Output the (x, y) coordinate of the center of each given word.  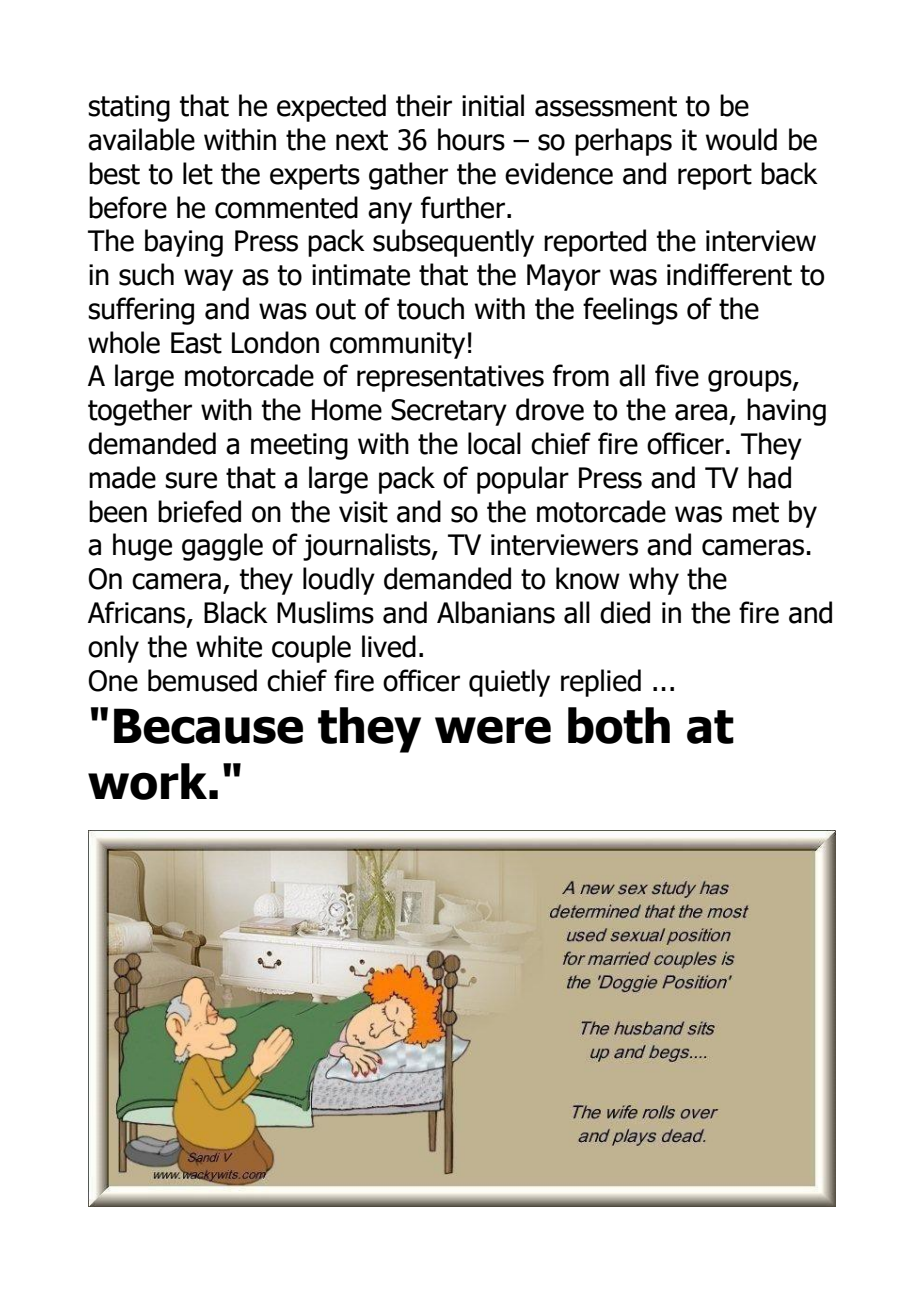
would (741, 139)
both (619, 725)
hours (471, 139)
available (141, 139)
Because (208, 726)
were (493, 730)
